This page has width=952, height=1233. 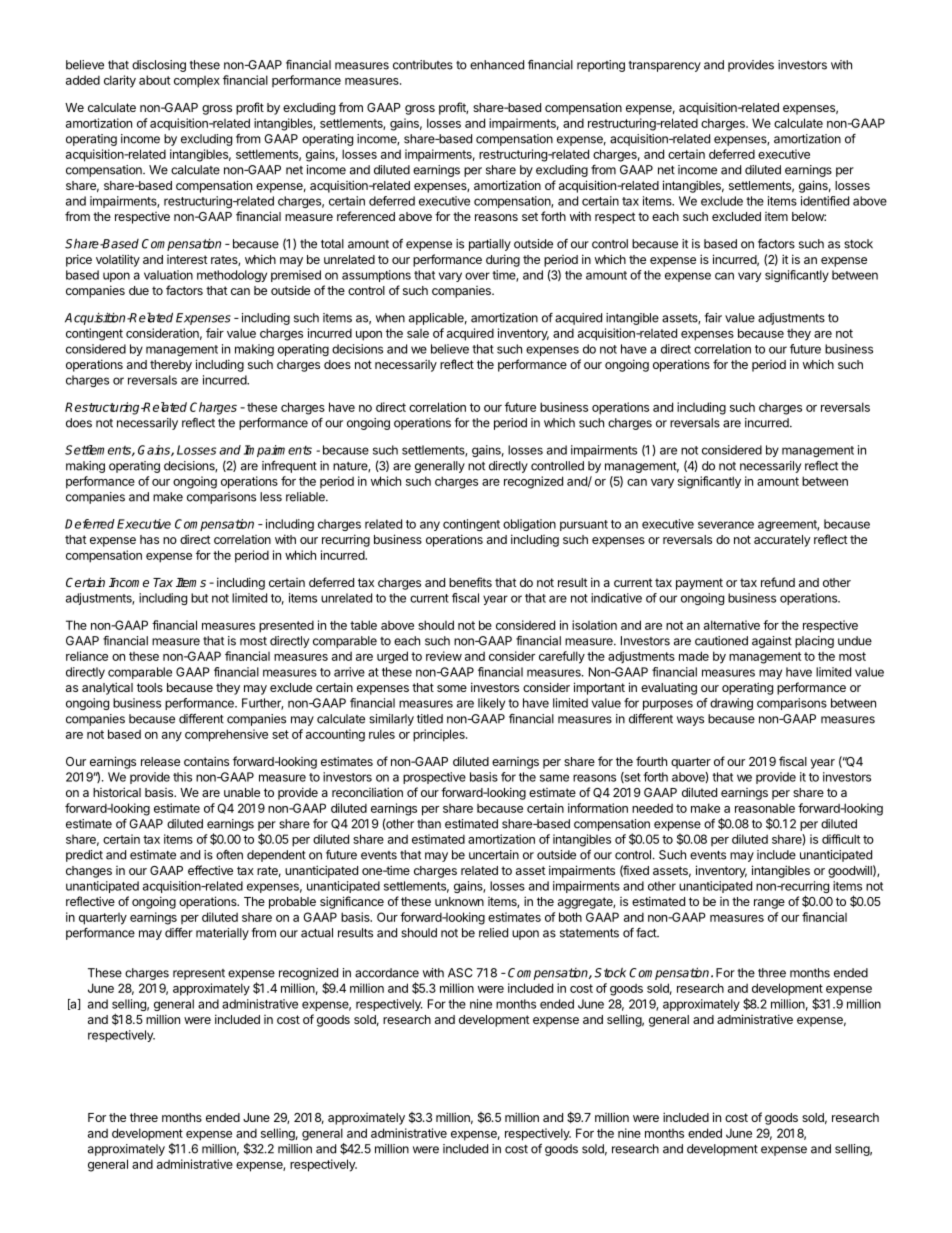 I want to click on about, so click(x=154, y=80).
